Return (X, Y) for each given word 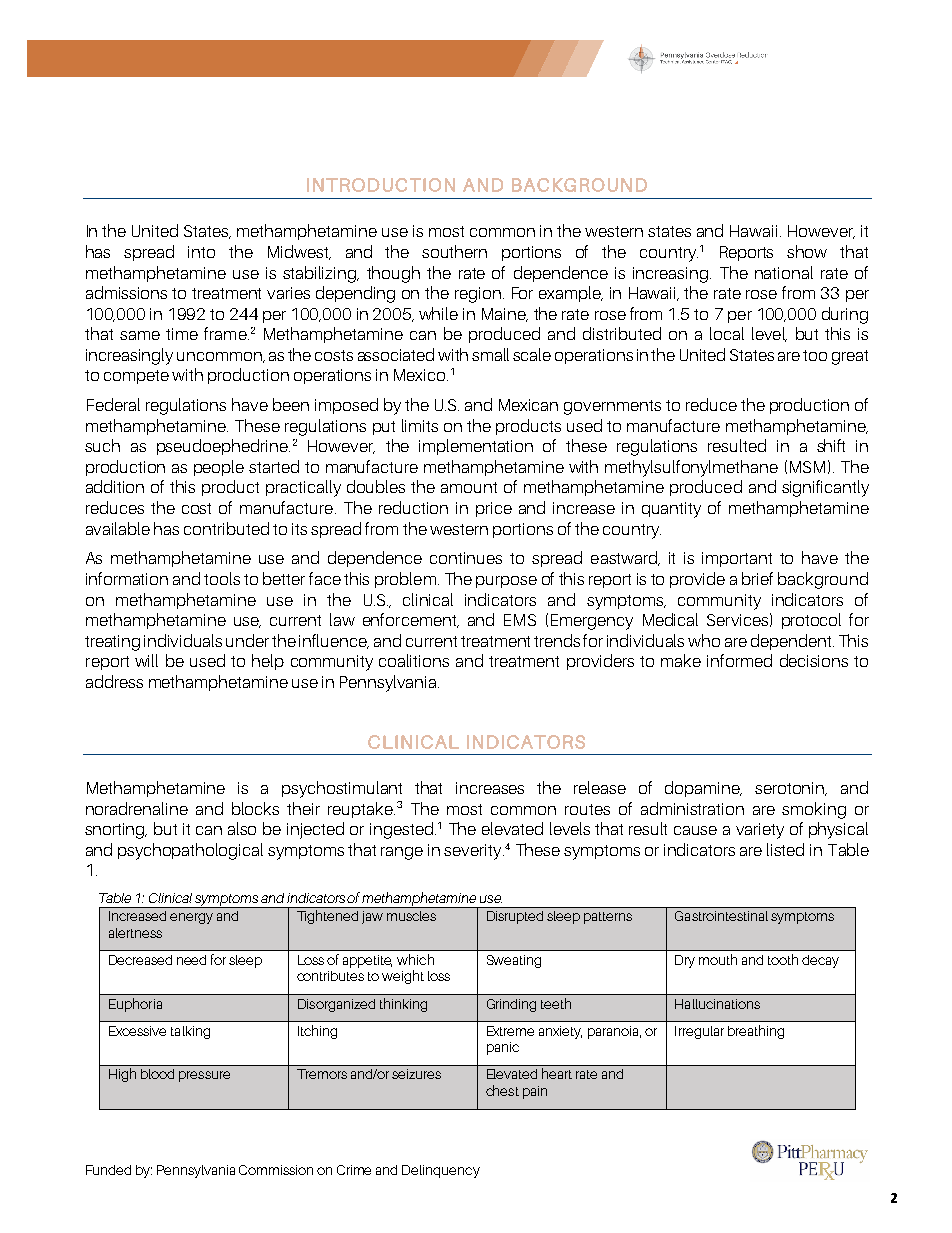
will (146, 660)
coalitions (414, 660)
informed (739, 660)
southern (454, 251)
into (201, 252)
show (807, 251)
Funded (108, 1170)
